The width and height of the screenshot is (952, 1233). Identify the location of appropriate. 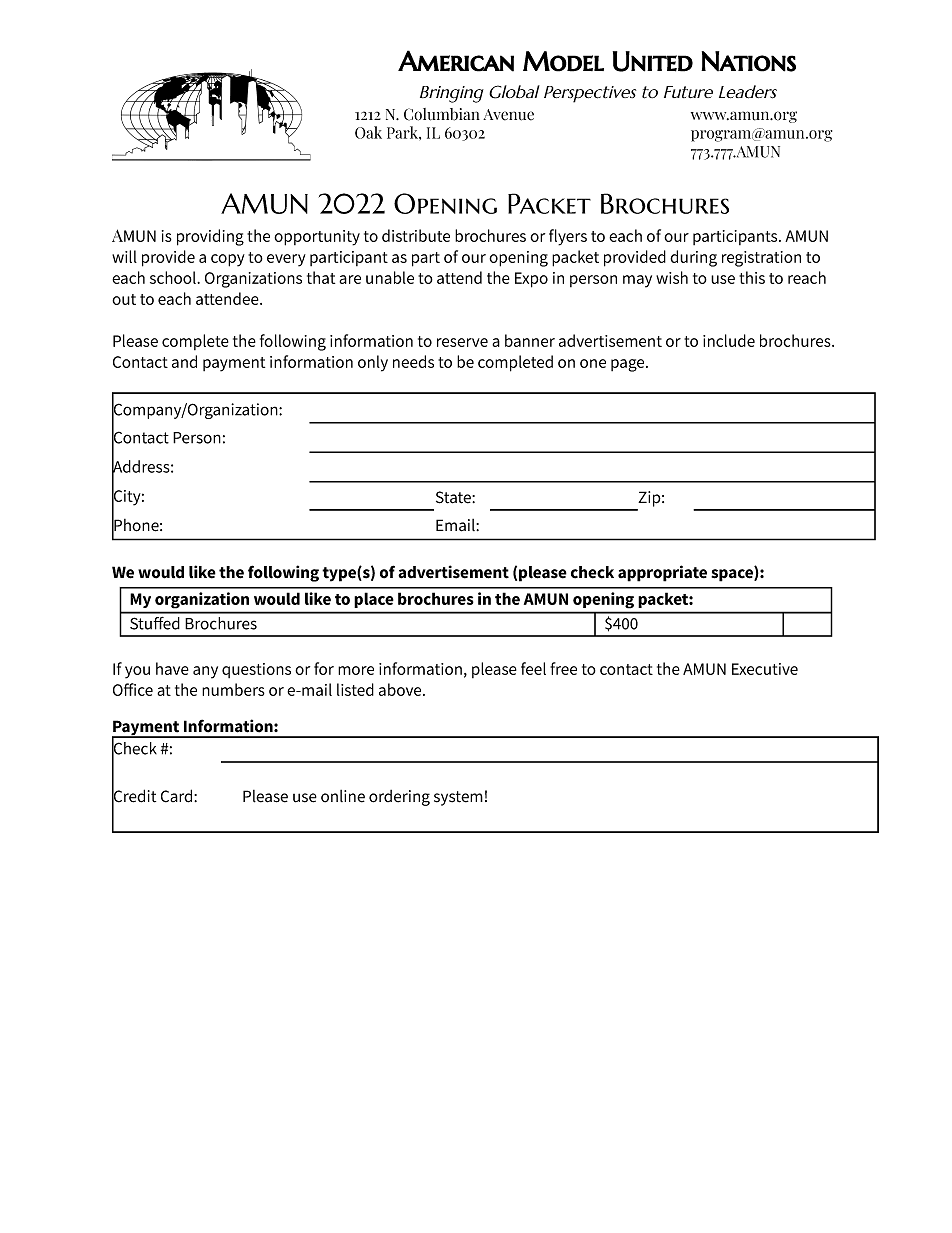
(662, 573).
